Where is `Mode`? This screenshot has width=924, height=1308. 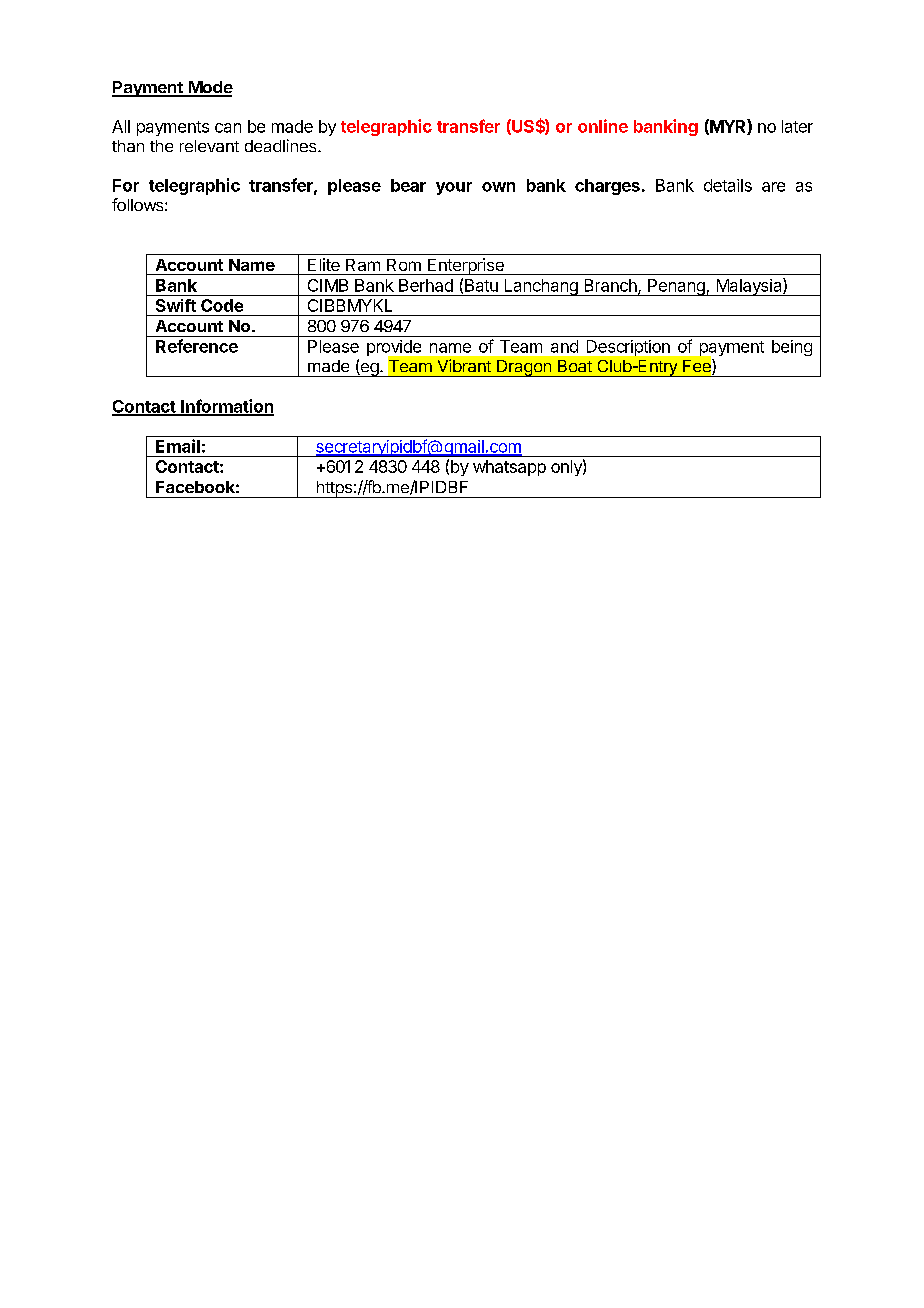 Mode is located at coordinates (209, 88).
